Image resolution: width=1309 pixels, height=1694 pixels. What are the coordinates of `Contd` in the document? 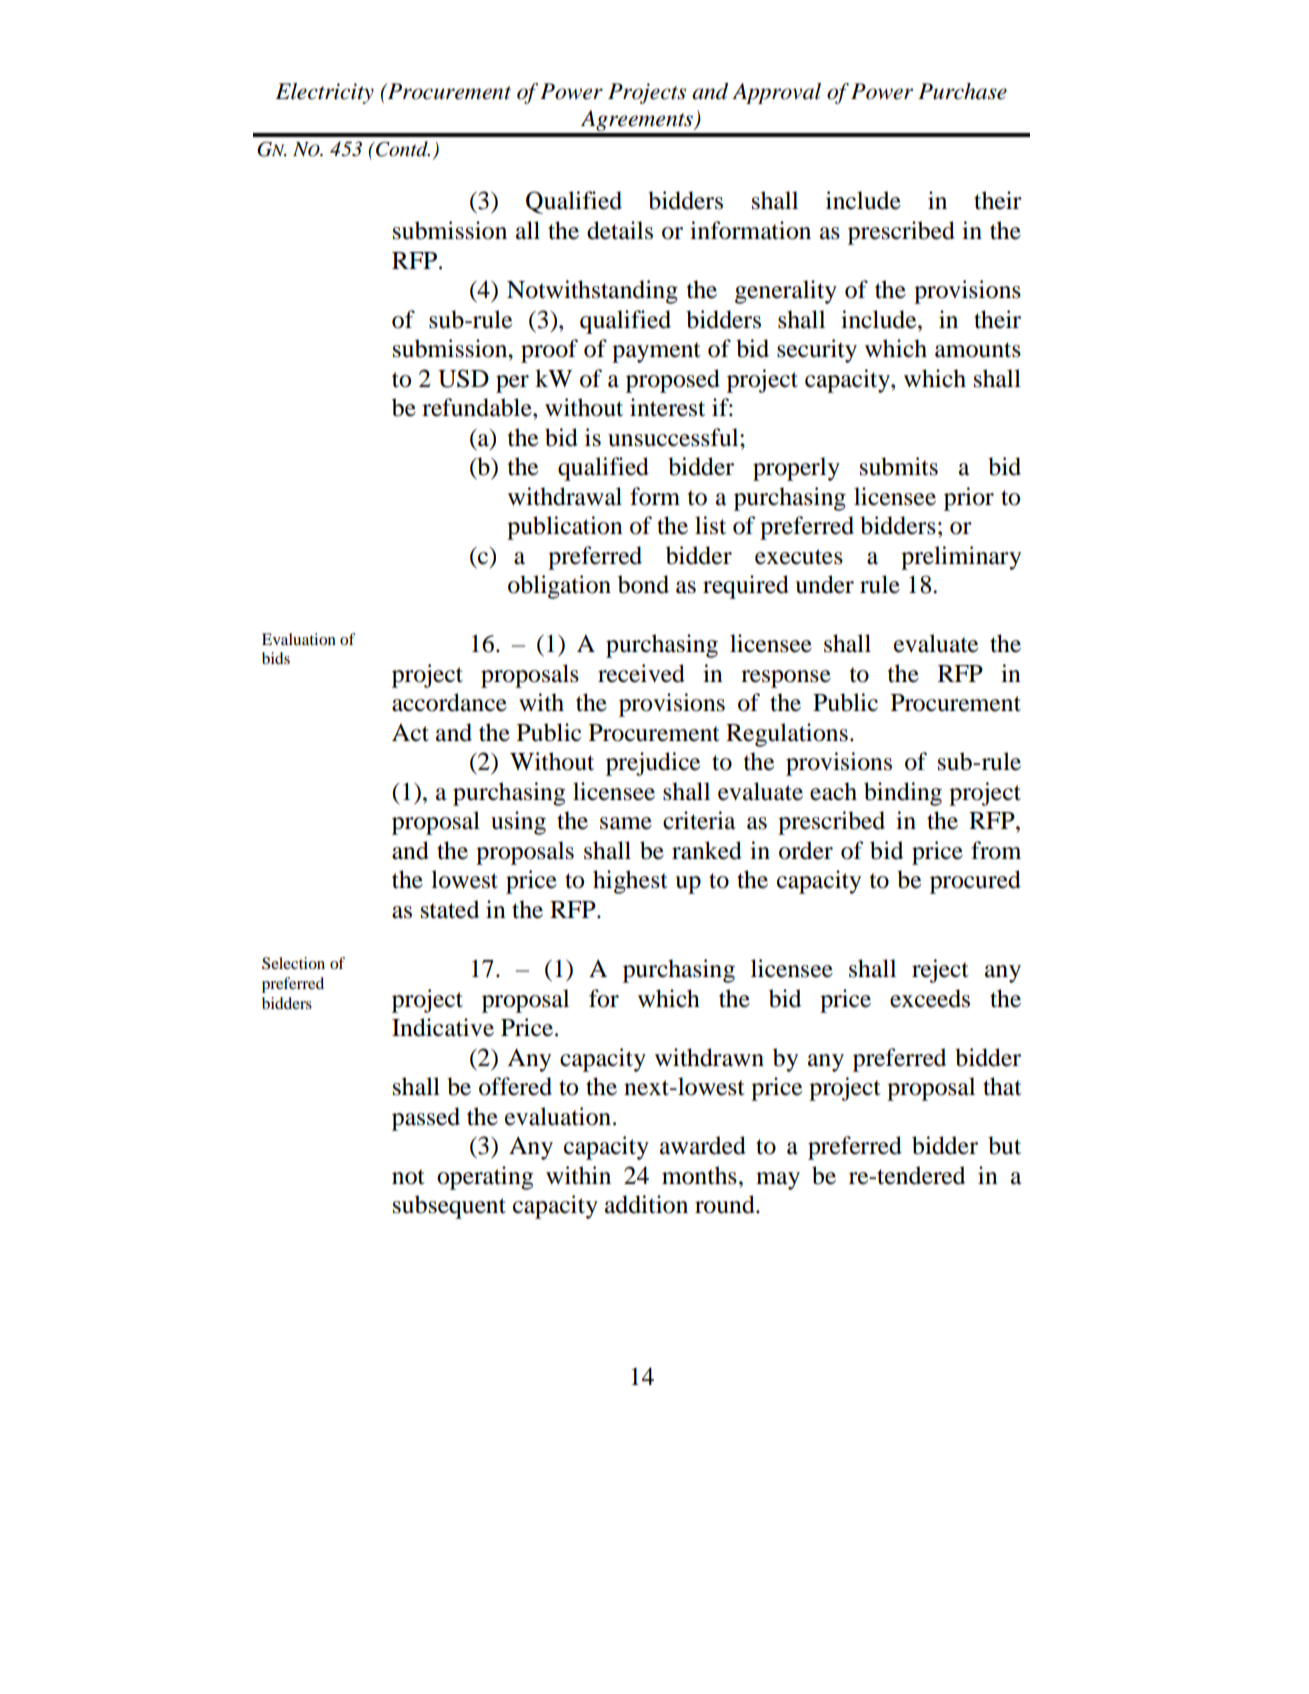 It's located at (402, 149).
